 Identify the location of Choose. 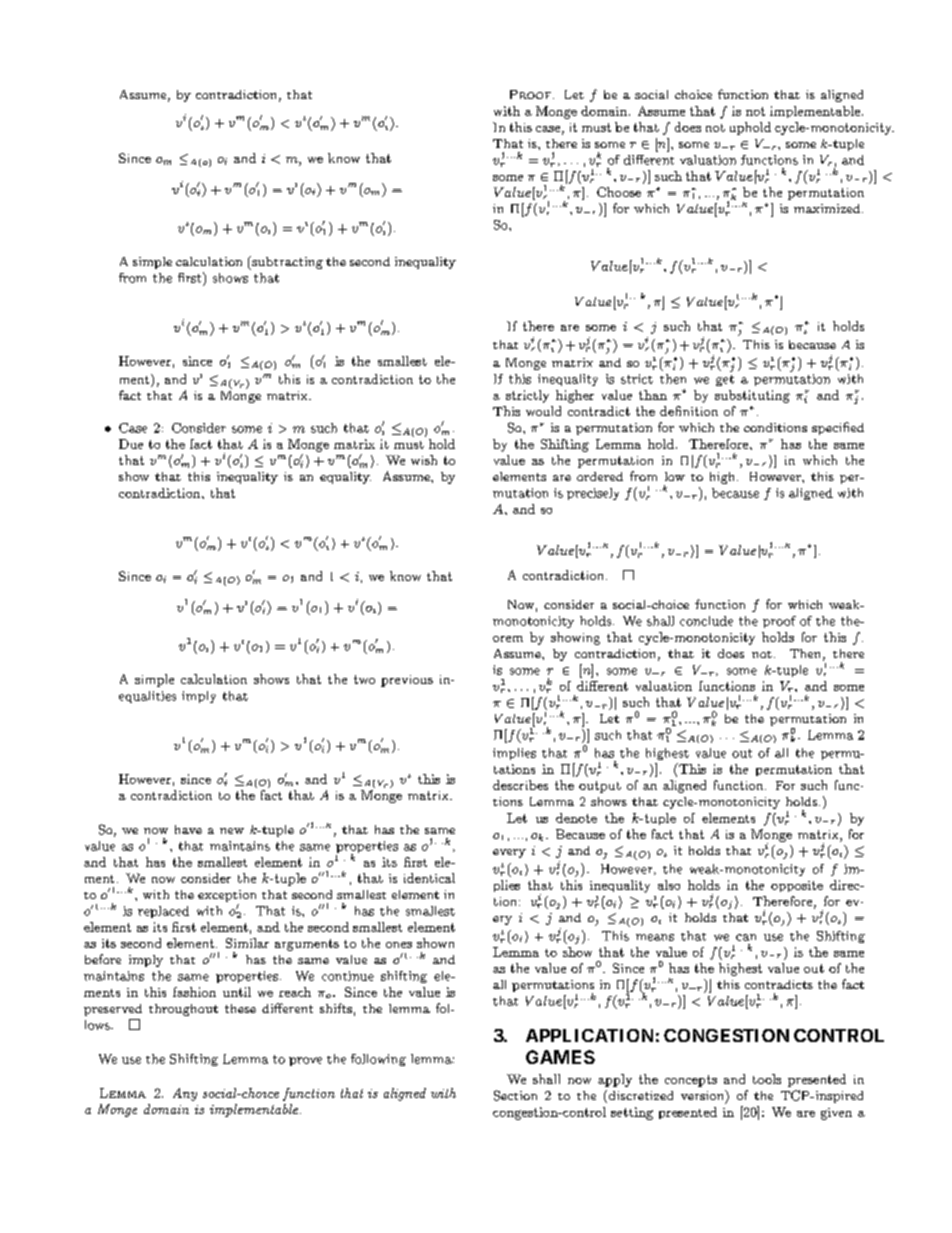
(619, 192).
